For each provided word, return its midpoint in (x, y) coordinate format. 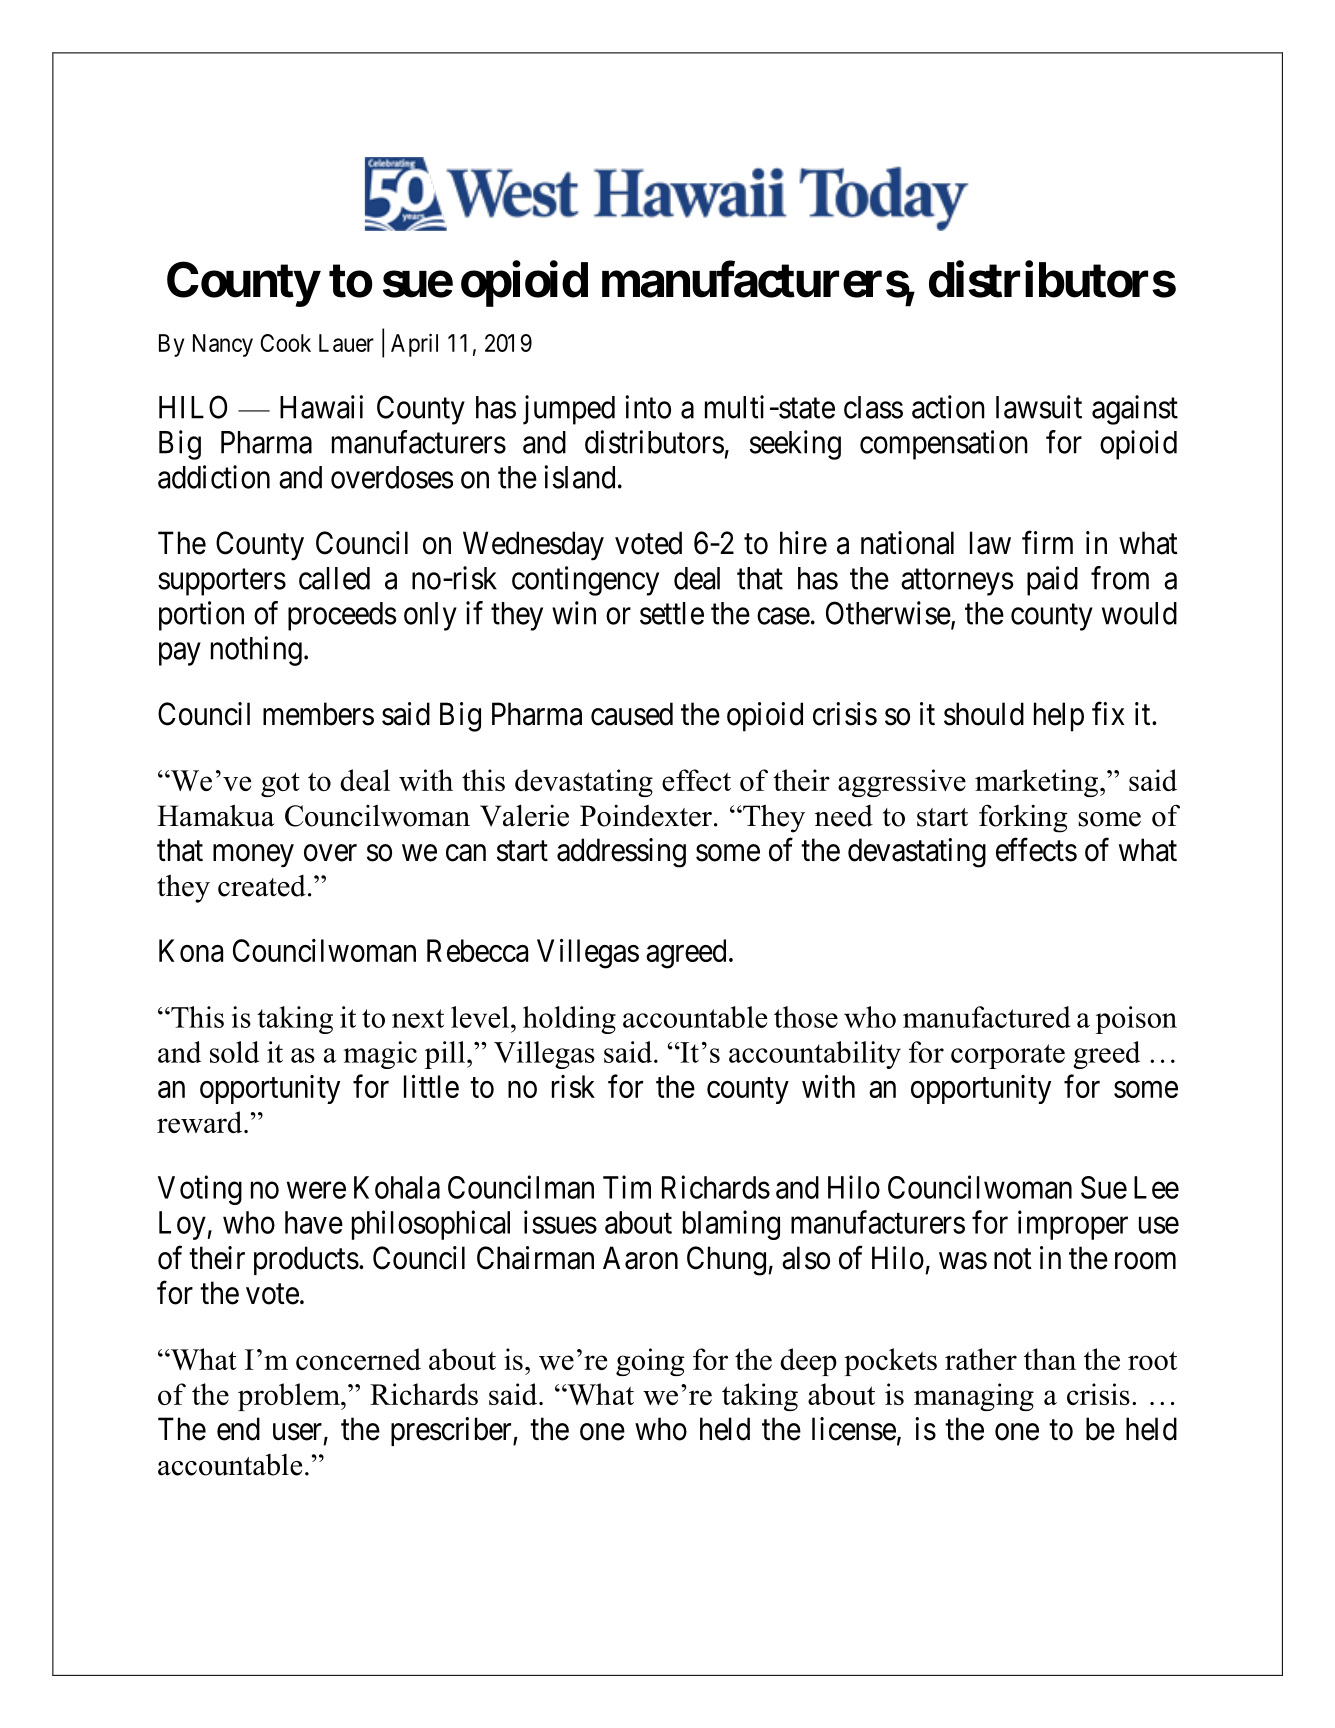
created (262, 886)
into (648, 407)
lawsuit (1039, 407)
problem (290, 1397)
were (316, 1190)
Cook (286, 343)
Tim (627, 1187)
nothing (256, 651)
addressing (621, 853)
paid (1052, 581)
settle (672, 613)
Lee (1156, 1187)
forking (1023, 818)
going (650, 1362)
